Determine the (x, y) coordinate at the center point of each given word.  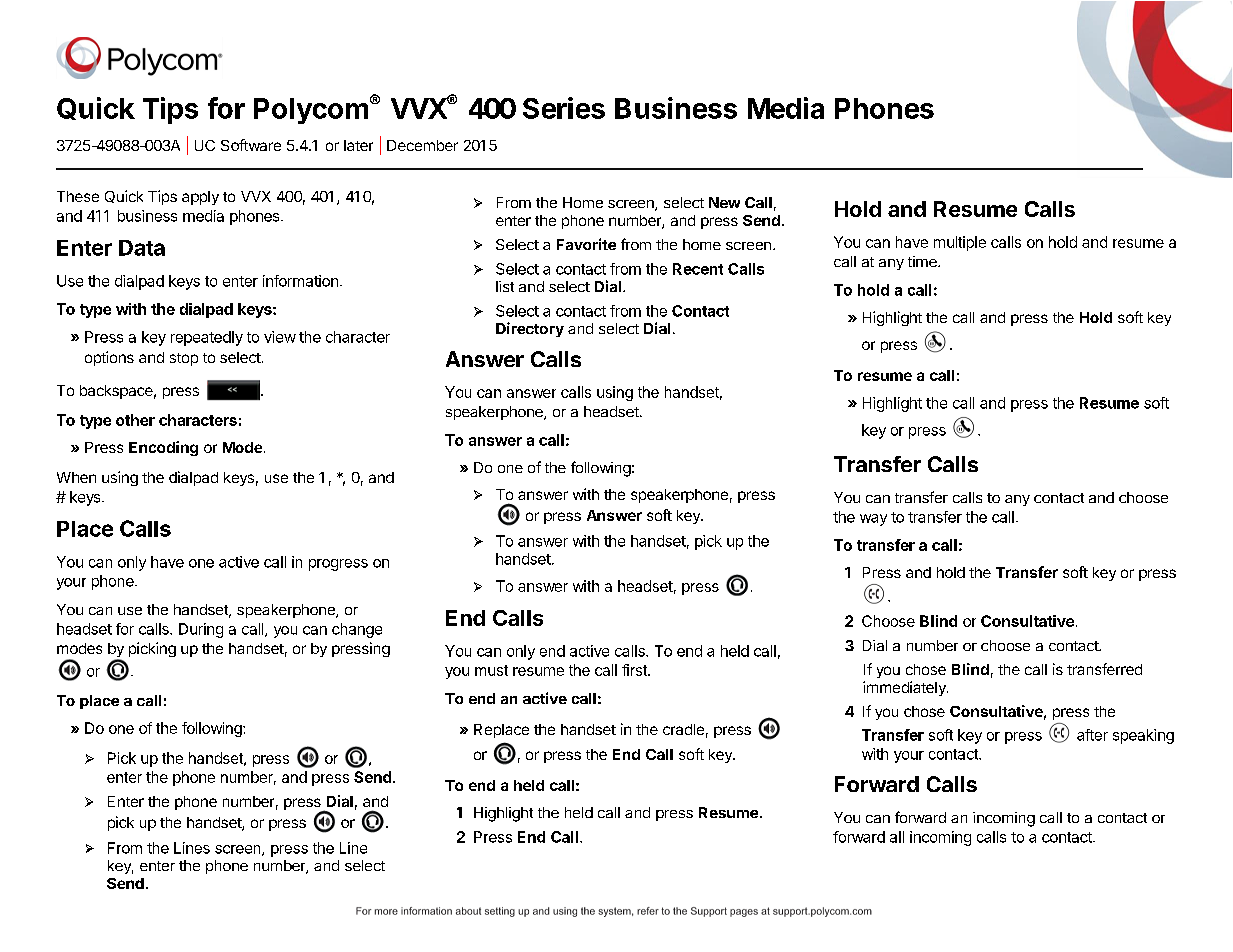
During (201, 630)
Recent (698, 269)
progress (338, 565)
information (300, 281)
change (357, 630)
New (724, 202)
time (923, 261)
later (358, 145)
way (873, 520)
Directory (530, 329)
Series (564, 108)
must (491, 670)
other (135, 420)
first (635, 670)
